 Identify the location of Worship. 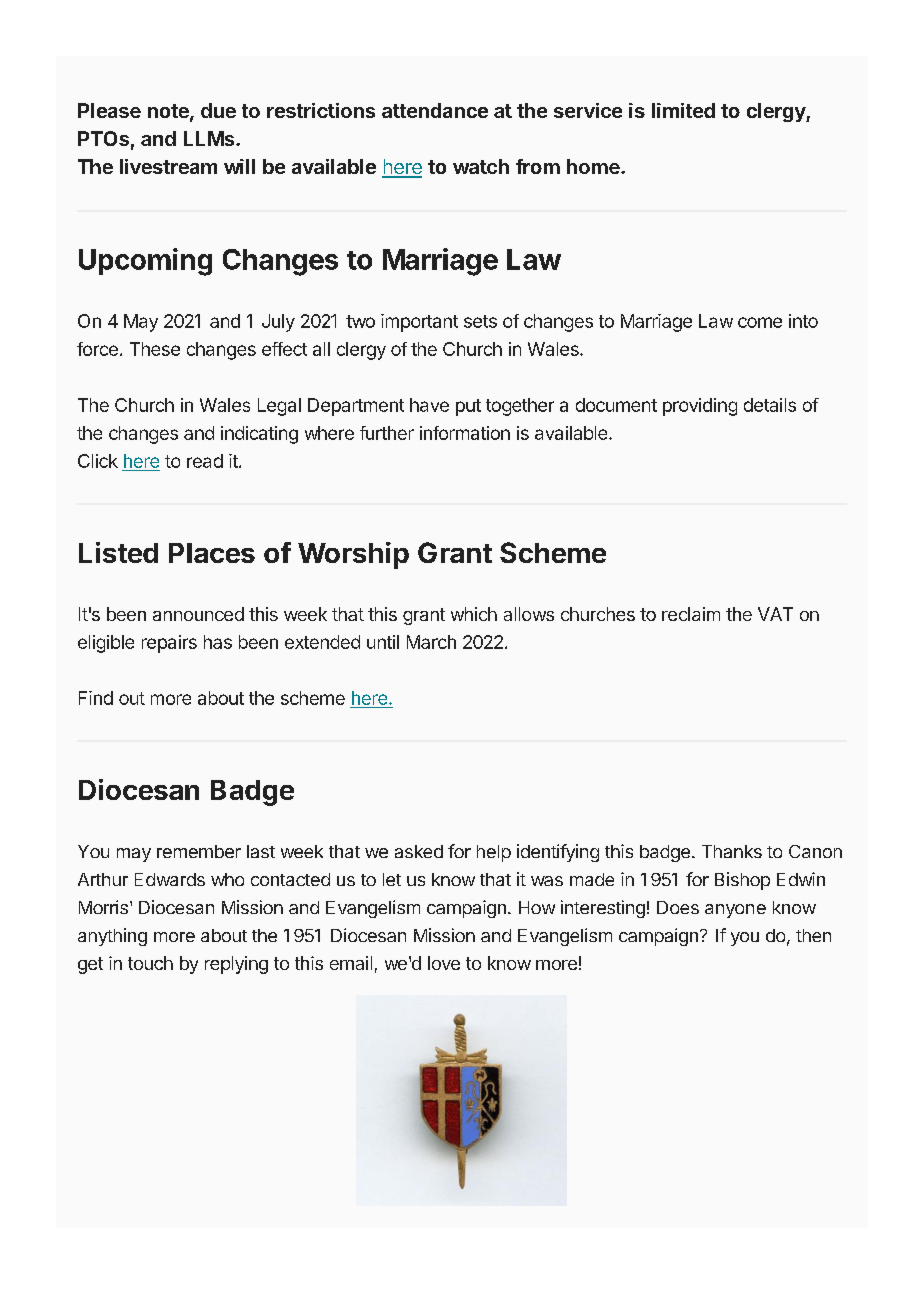
(353, 555).
